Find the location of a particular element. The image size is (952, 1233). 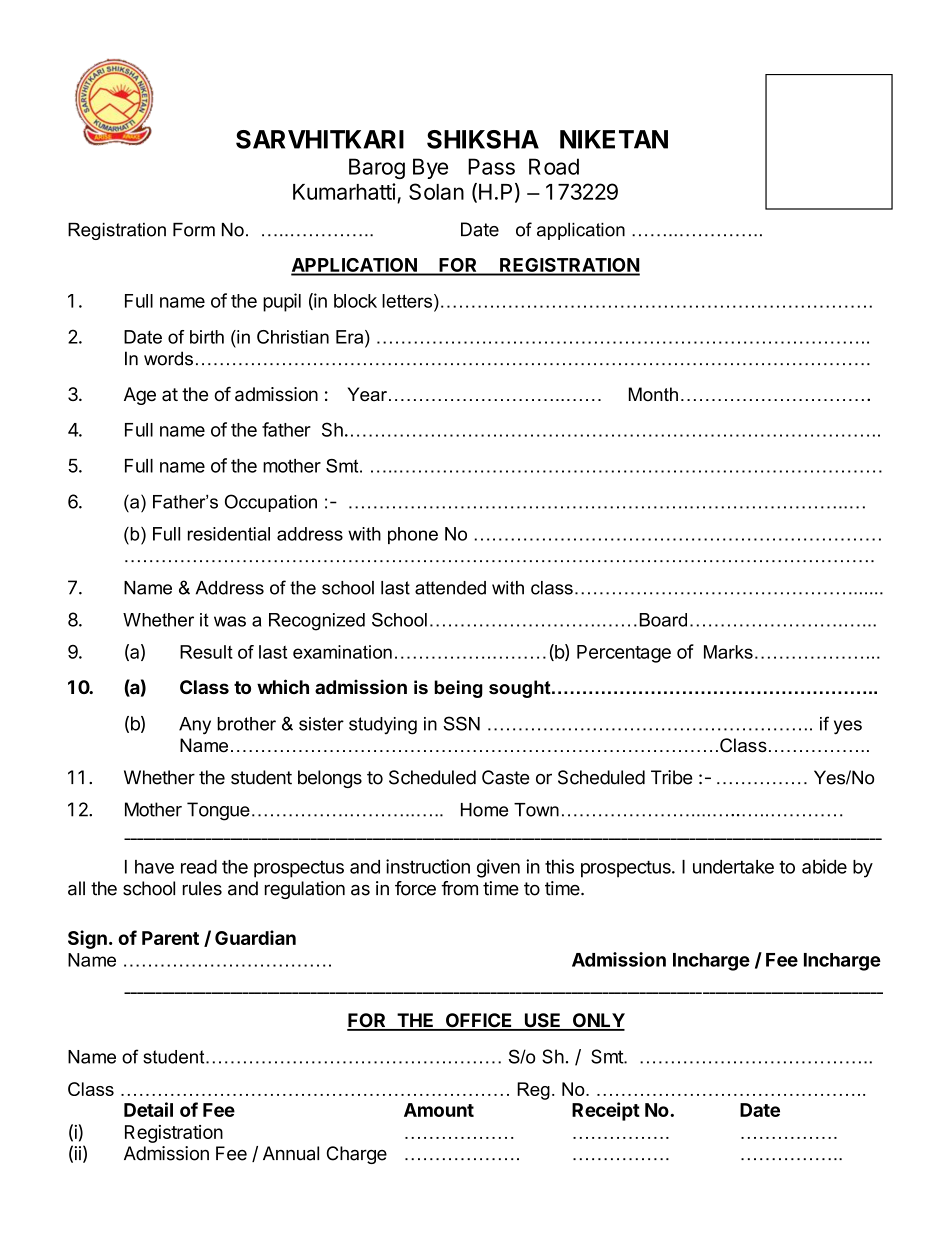

Solan is located at coordinates (436, 191).
